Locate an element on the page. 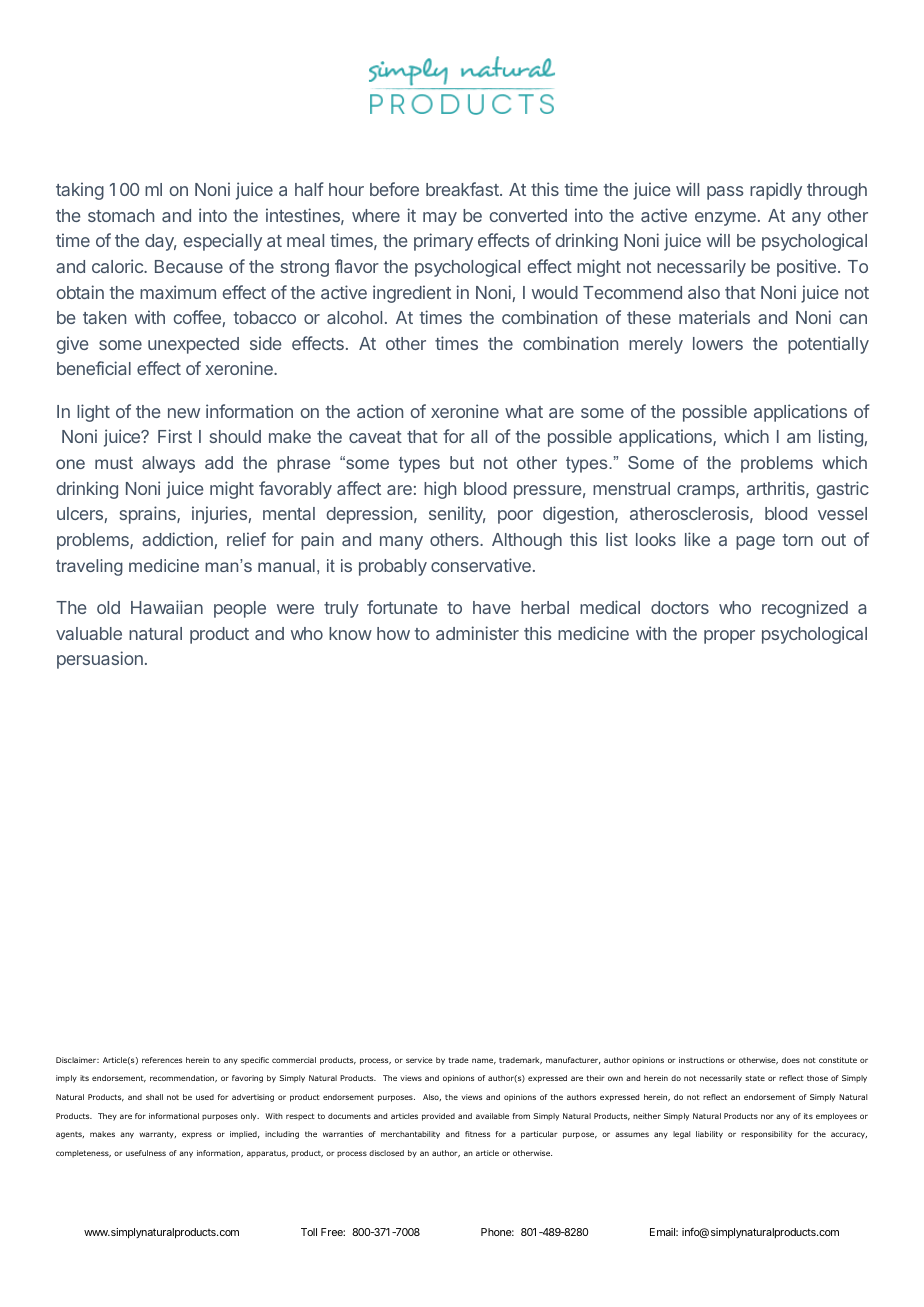 The image size is (924, 1307). usefulness is located at coordinates (146, 1153).
